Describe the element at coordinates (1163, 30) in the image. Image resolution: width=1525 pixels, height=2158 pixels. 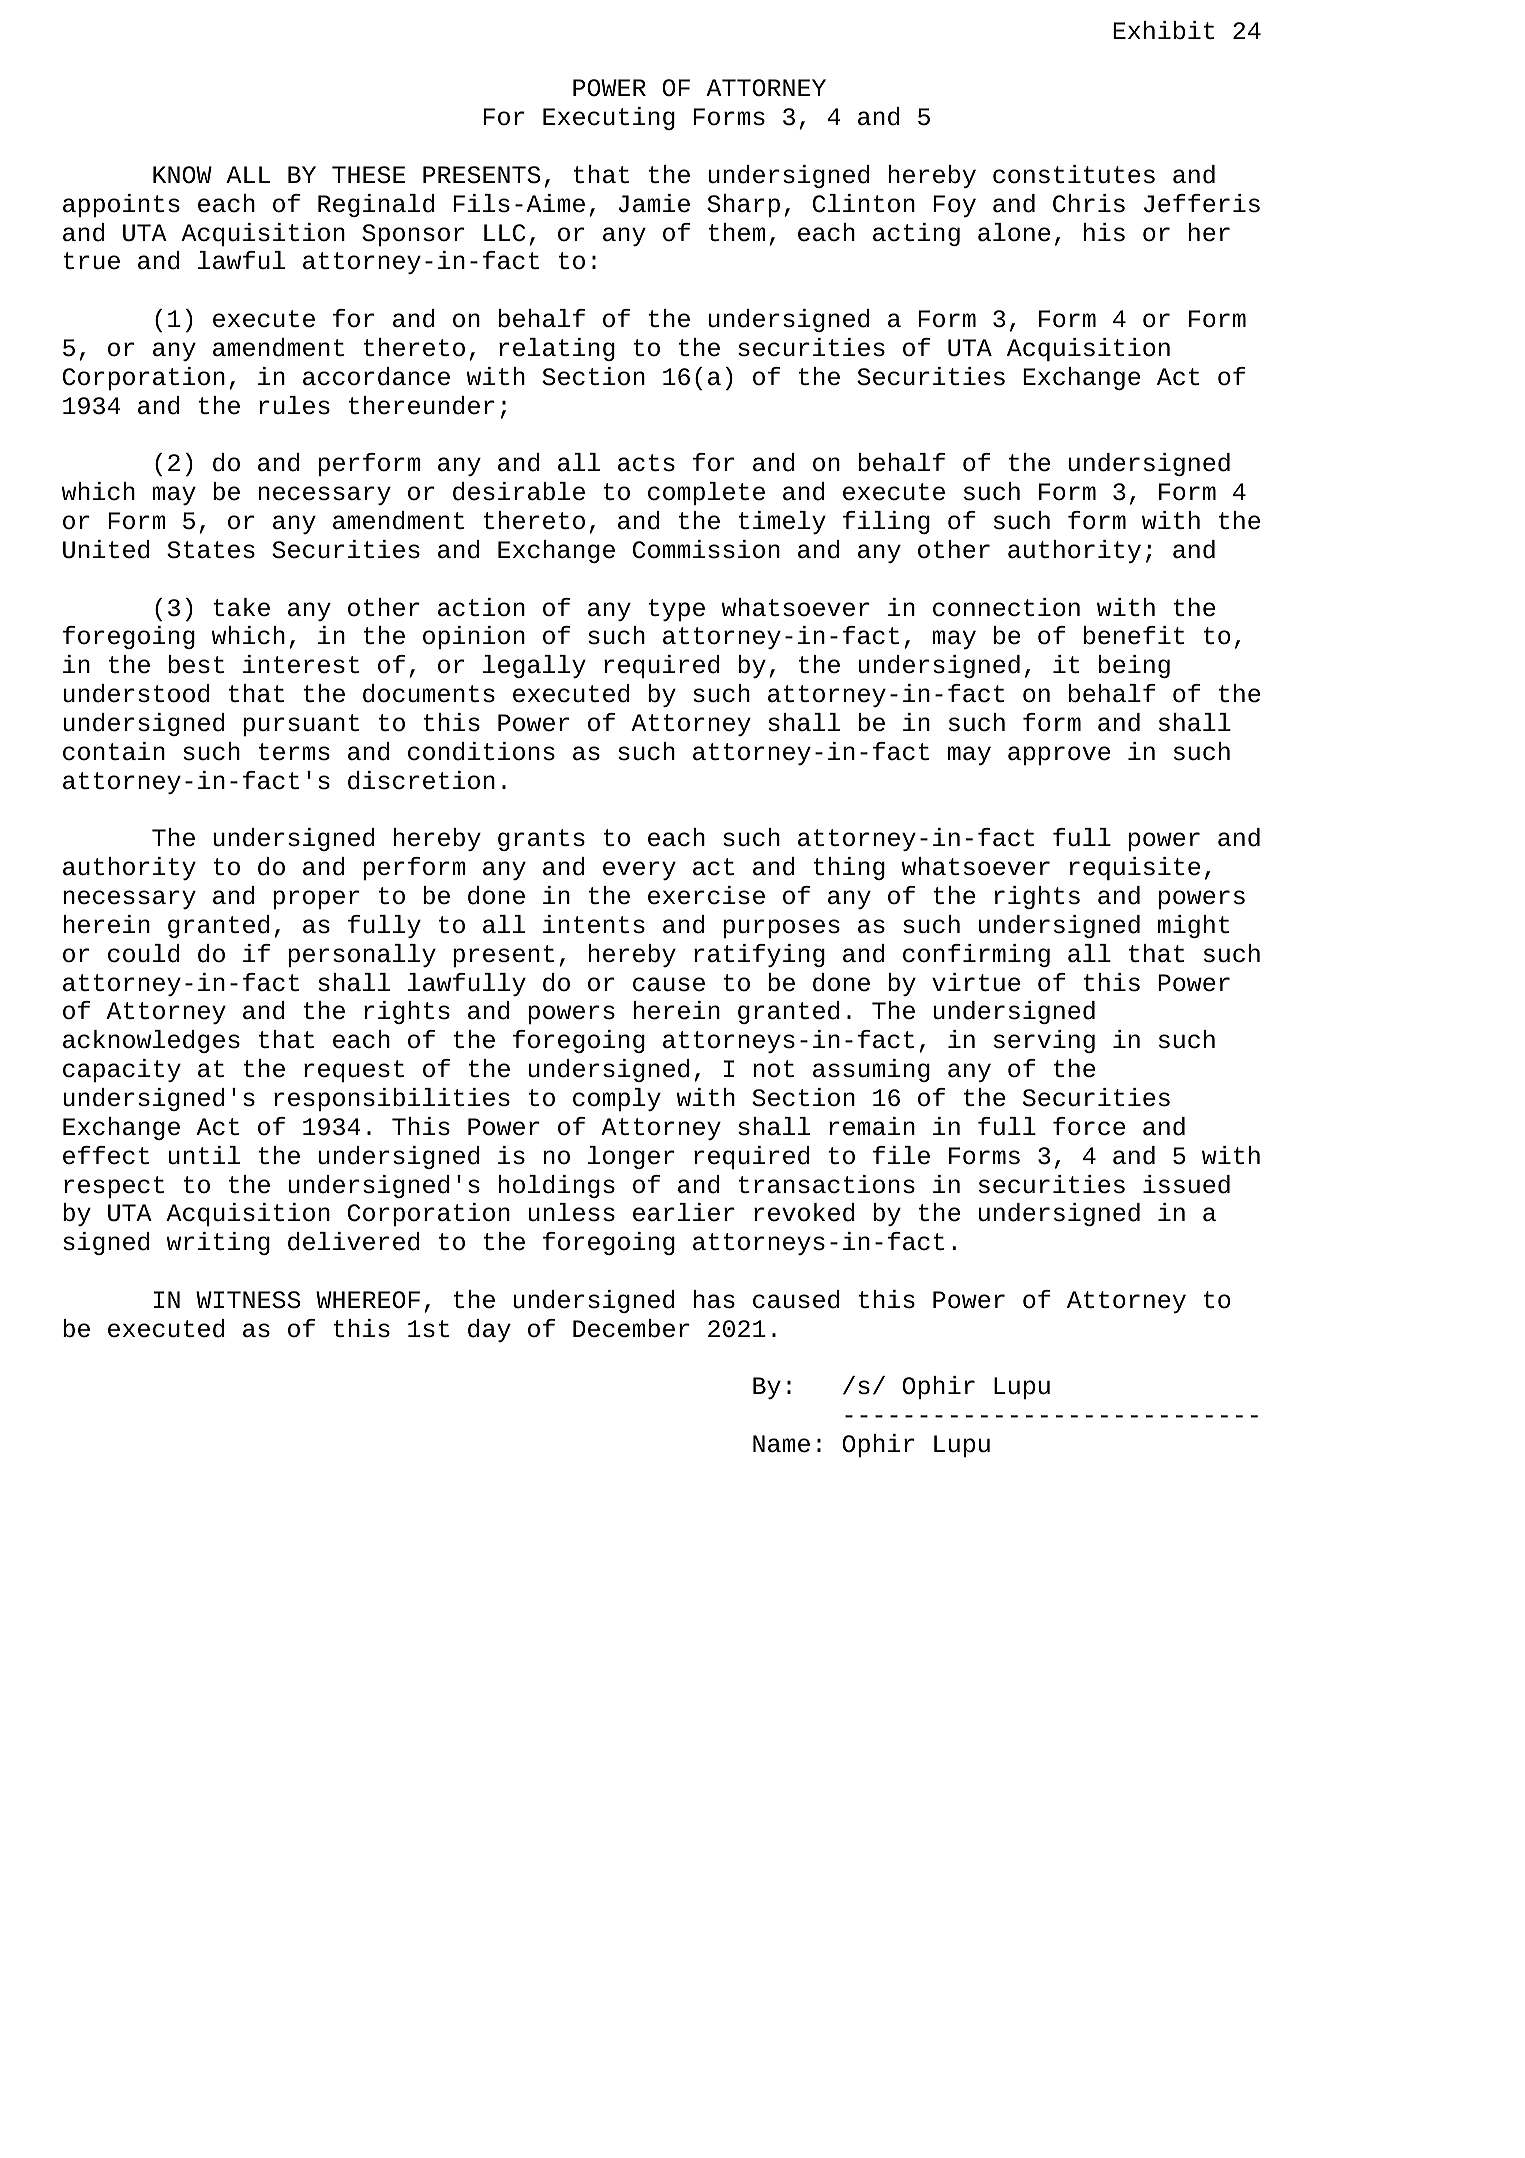
I see `Exhibit` at that location.
